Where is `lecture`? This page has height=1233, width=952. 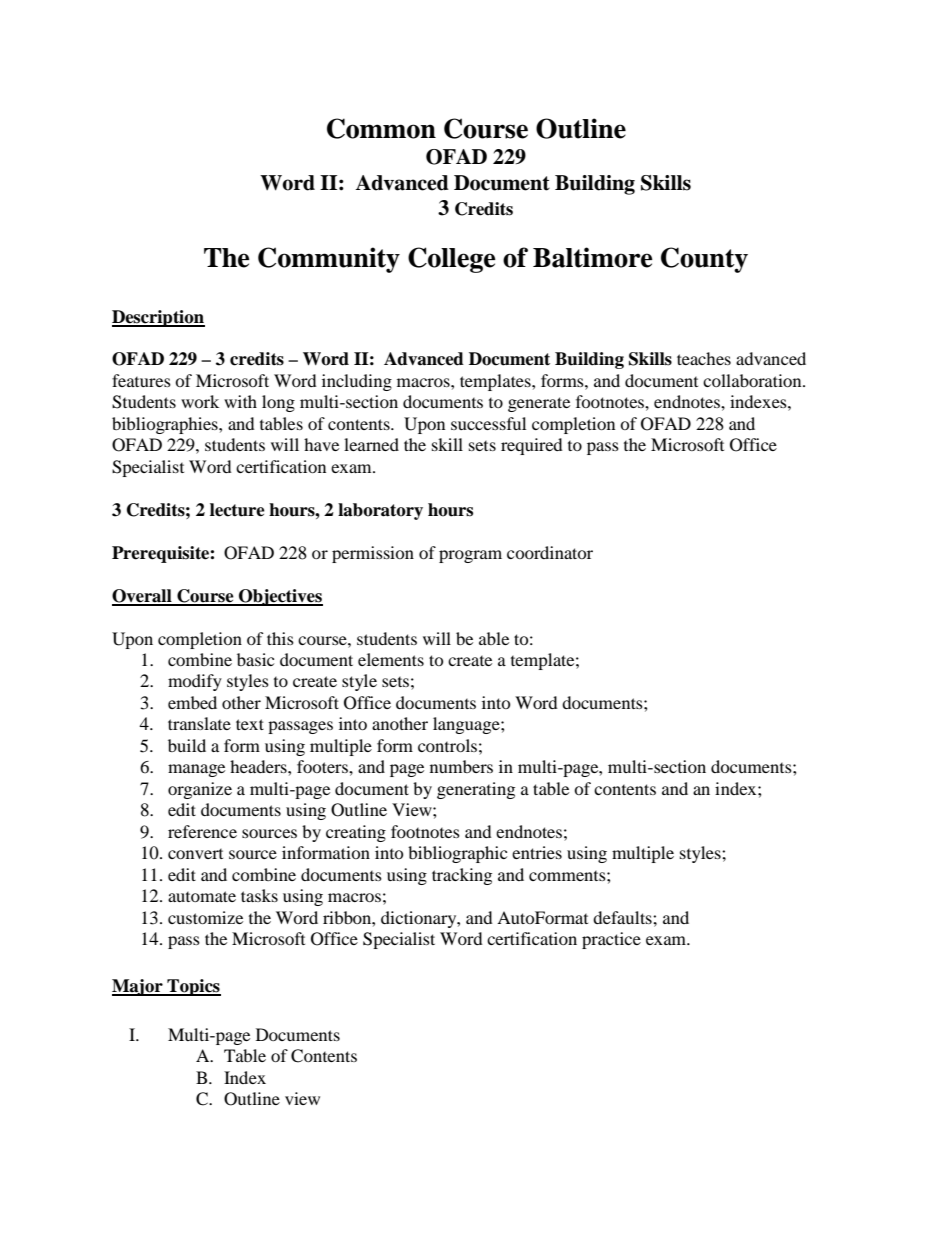 lecture is located at coordinates (237, 510).
